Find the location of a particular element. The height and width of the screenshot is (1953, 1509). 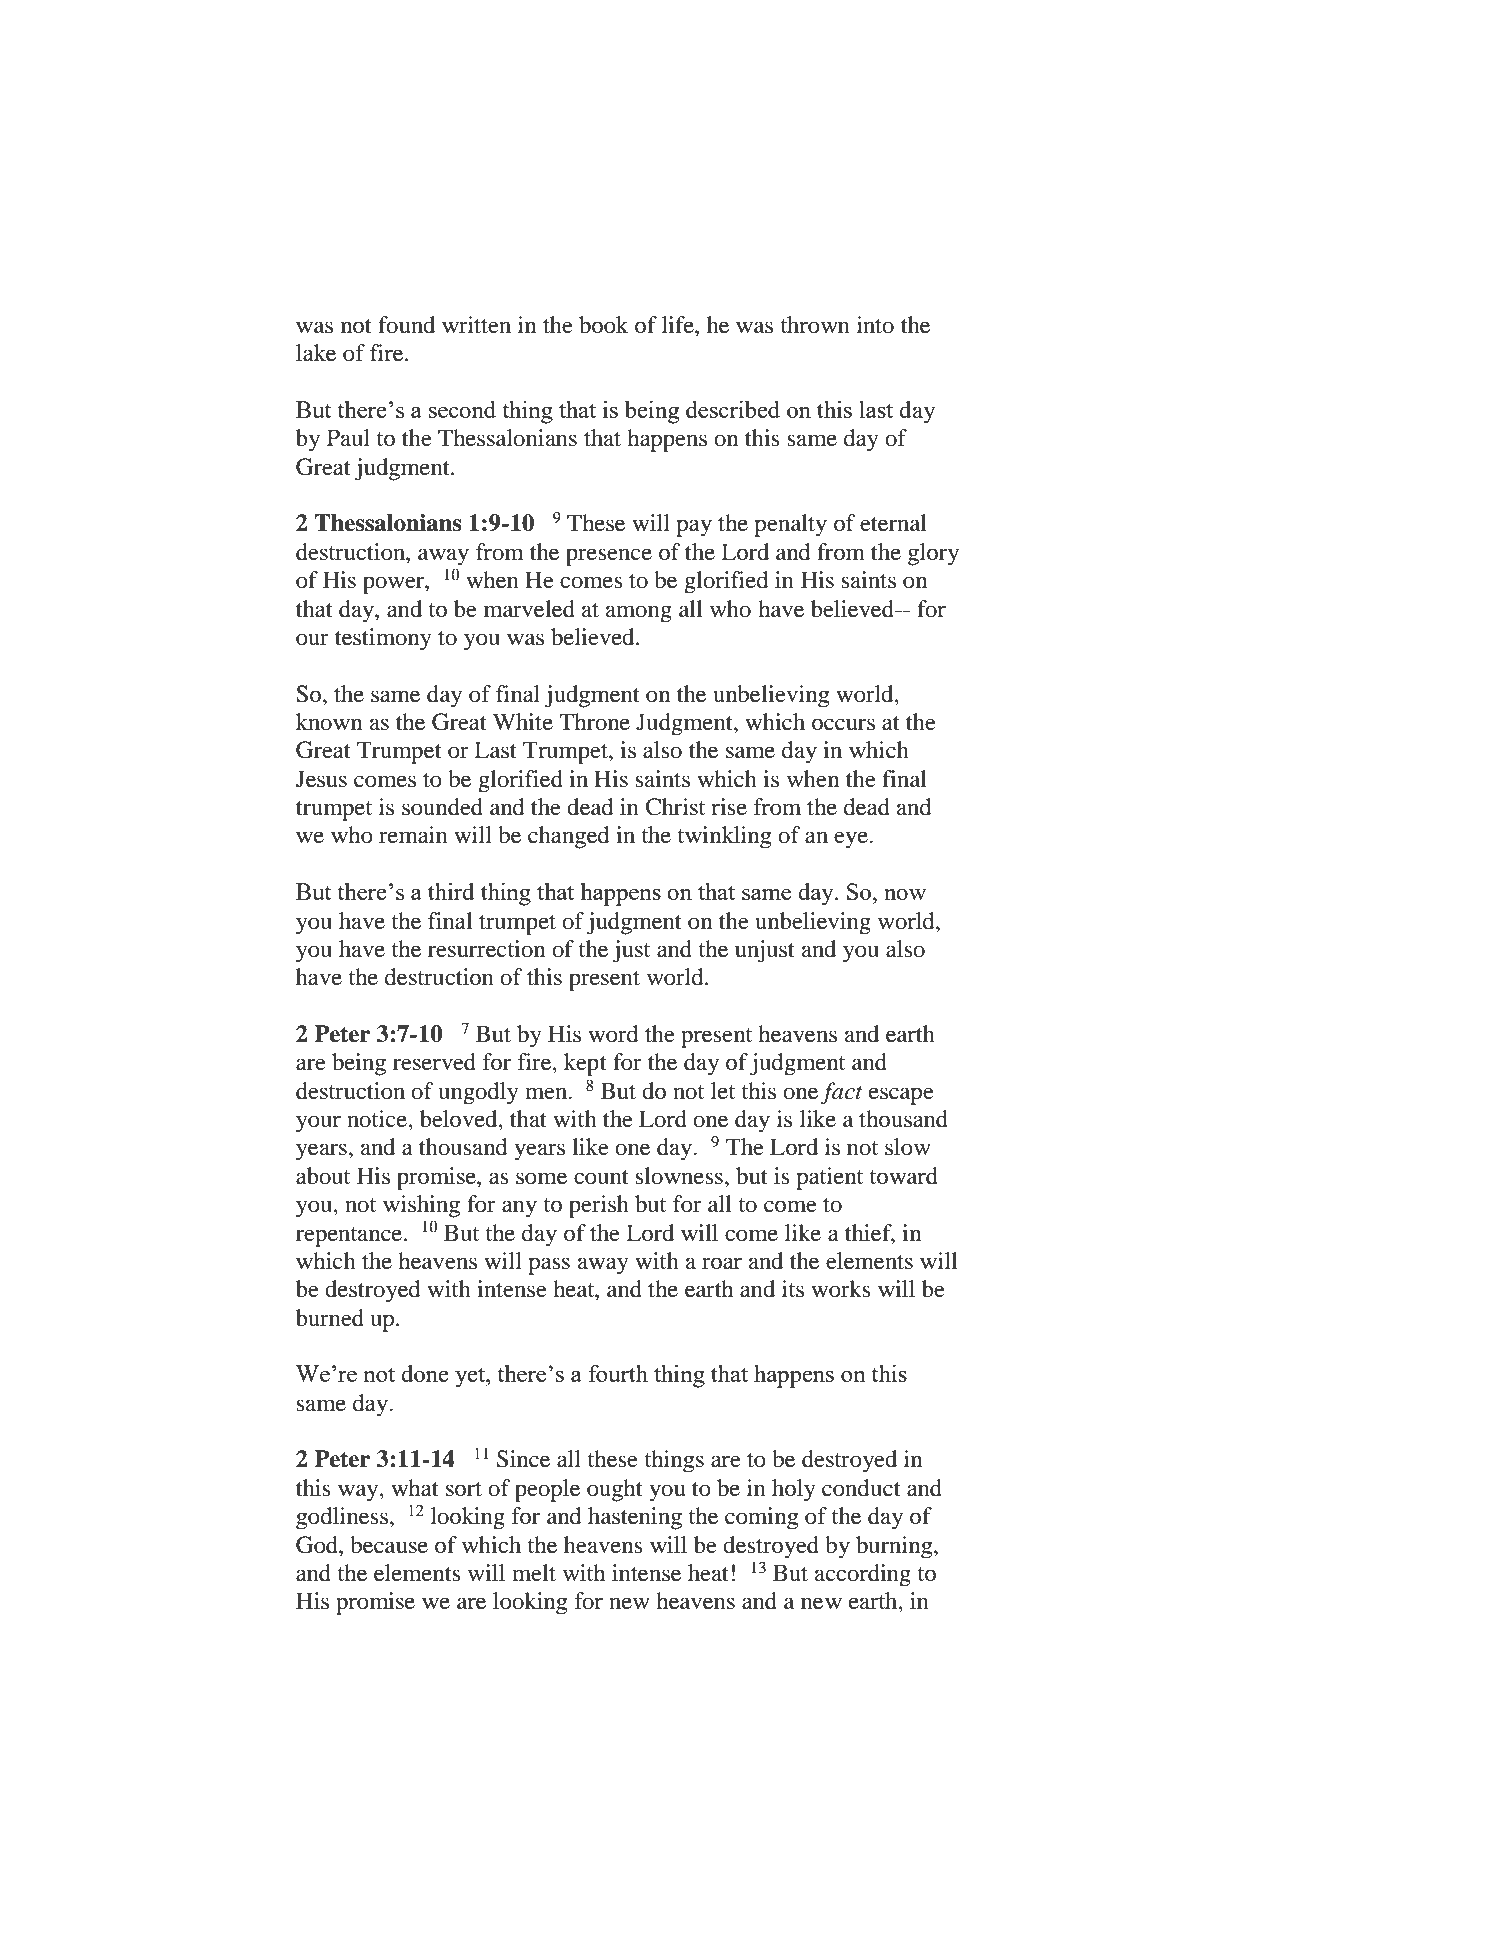

book is located at coordinates (604, 325).
